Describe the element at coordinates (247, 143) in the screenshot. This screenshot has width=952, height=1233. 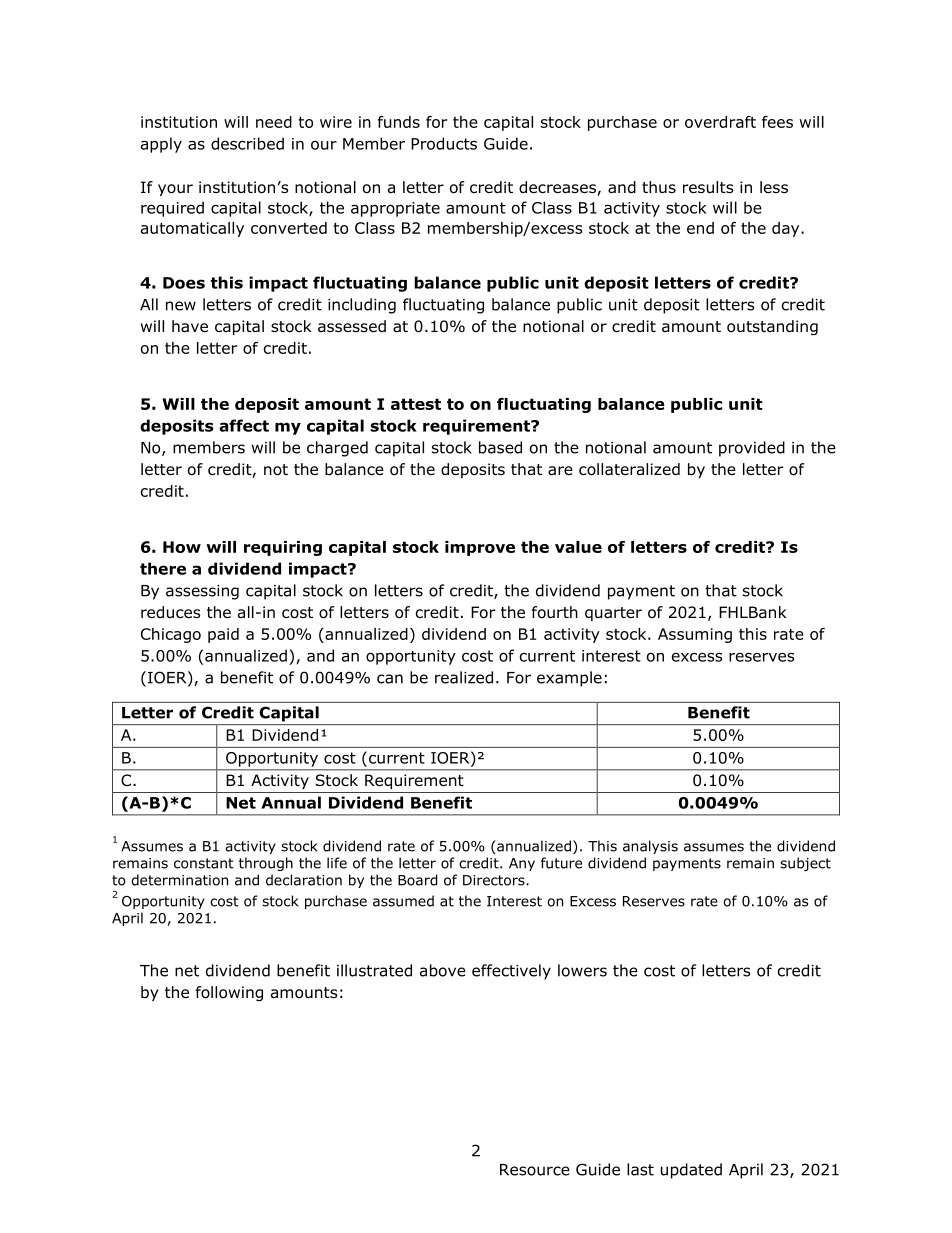
I see `described` at that location.
